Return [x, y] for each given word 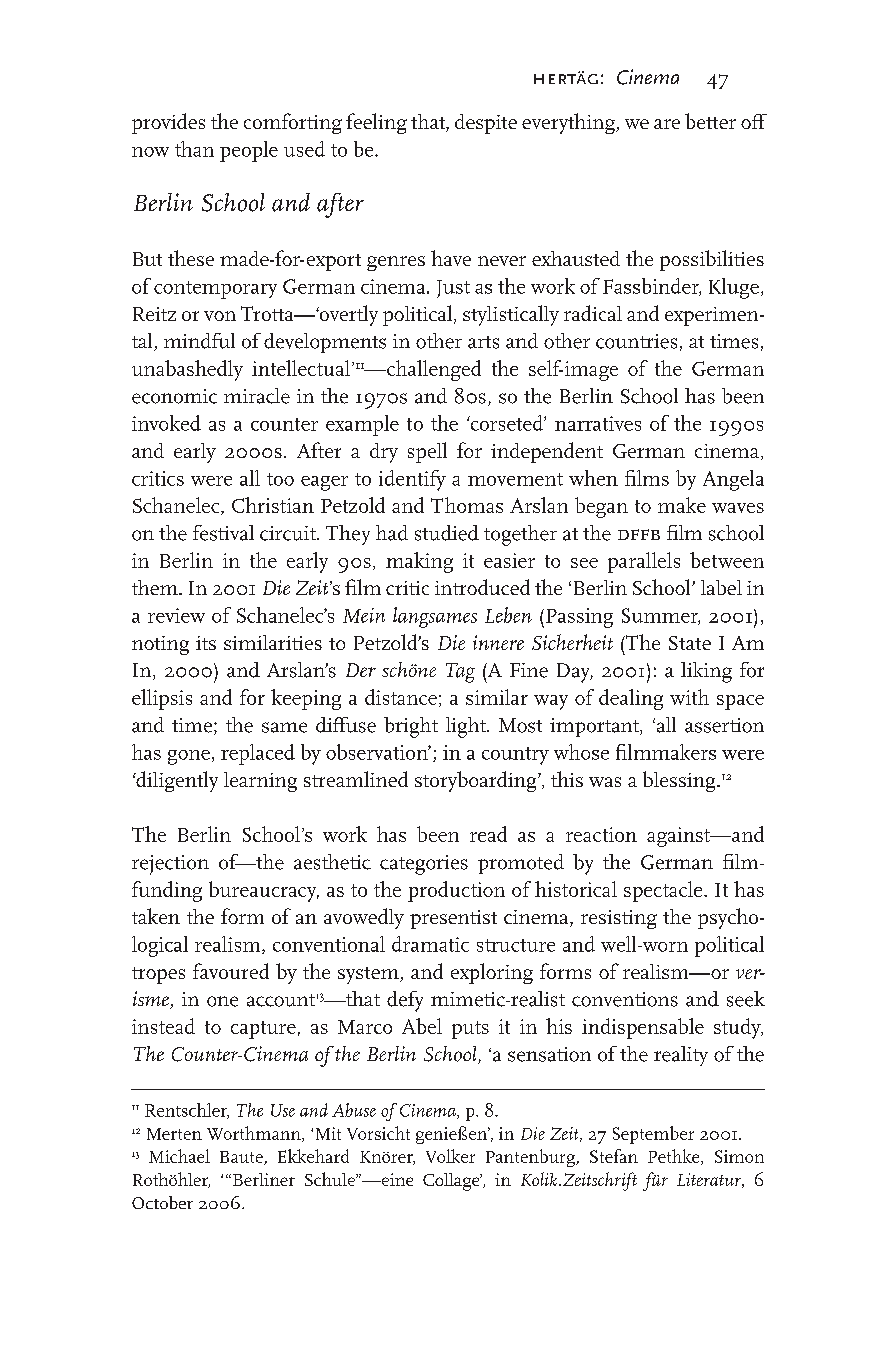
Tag [460, 673]
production [456, 891]
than [194, 149]
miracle [257, 396]
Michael [179, 1156]
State [690, 643]
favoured [231, 971]
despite [486, 124]
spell [427, 452]
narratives [598, 423]
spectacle [664, 891]
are [667, 124]
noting [160, 645]
